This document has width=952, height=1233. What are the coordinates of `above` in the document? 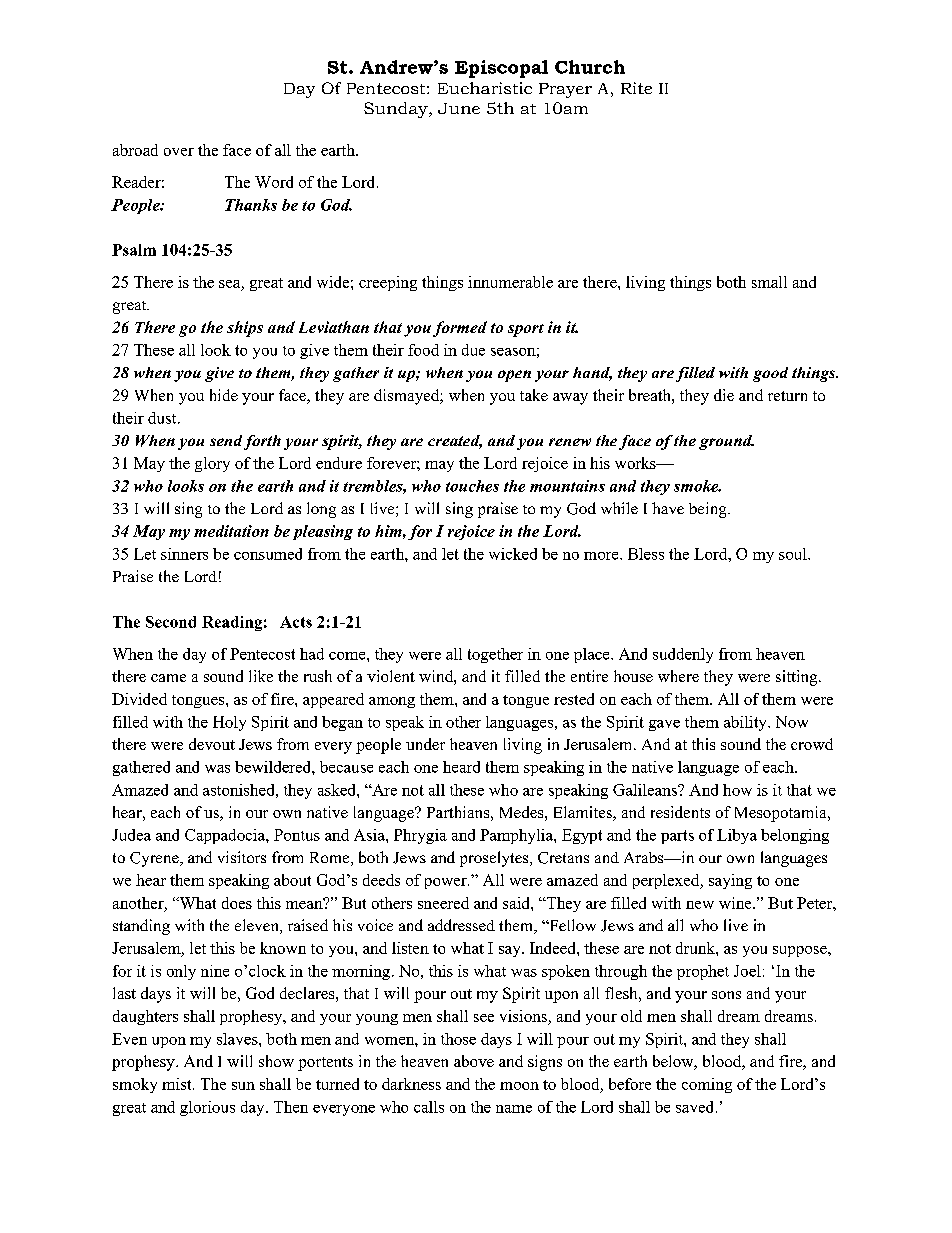 It's located at (474, 1061).
